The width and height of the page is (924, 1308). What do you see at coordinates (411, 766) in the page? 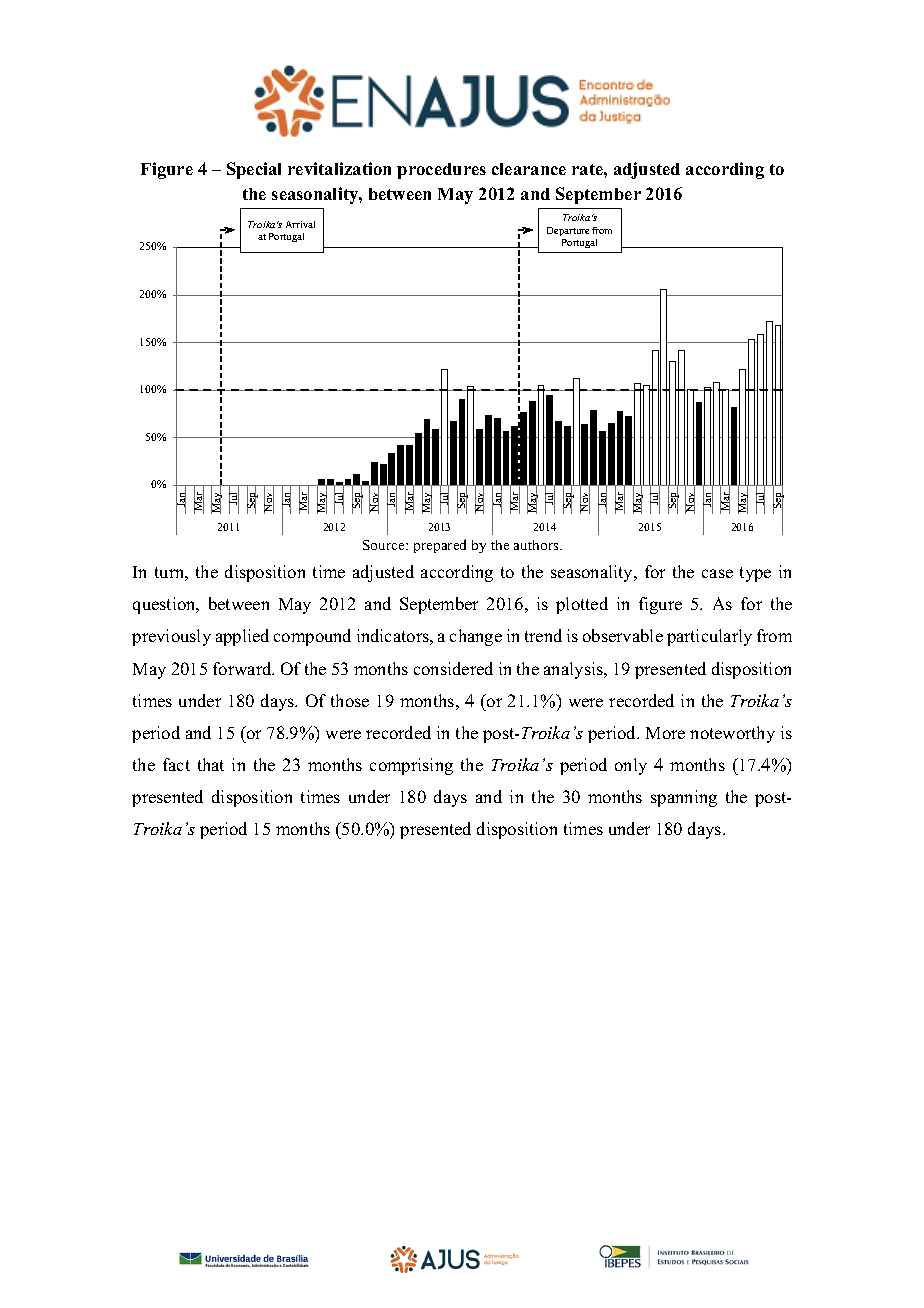
I see `comprising` at bounding box center [411, 766].
